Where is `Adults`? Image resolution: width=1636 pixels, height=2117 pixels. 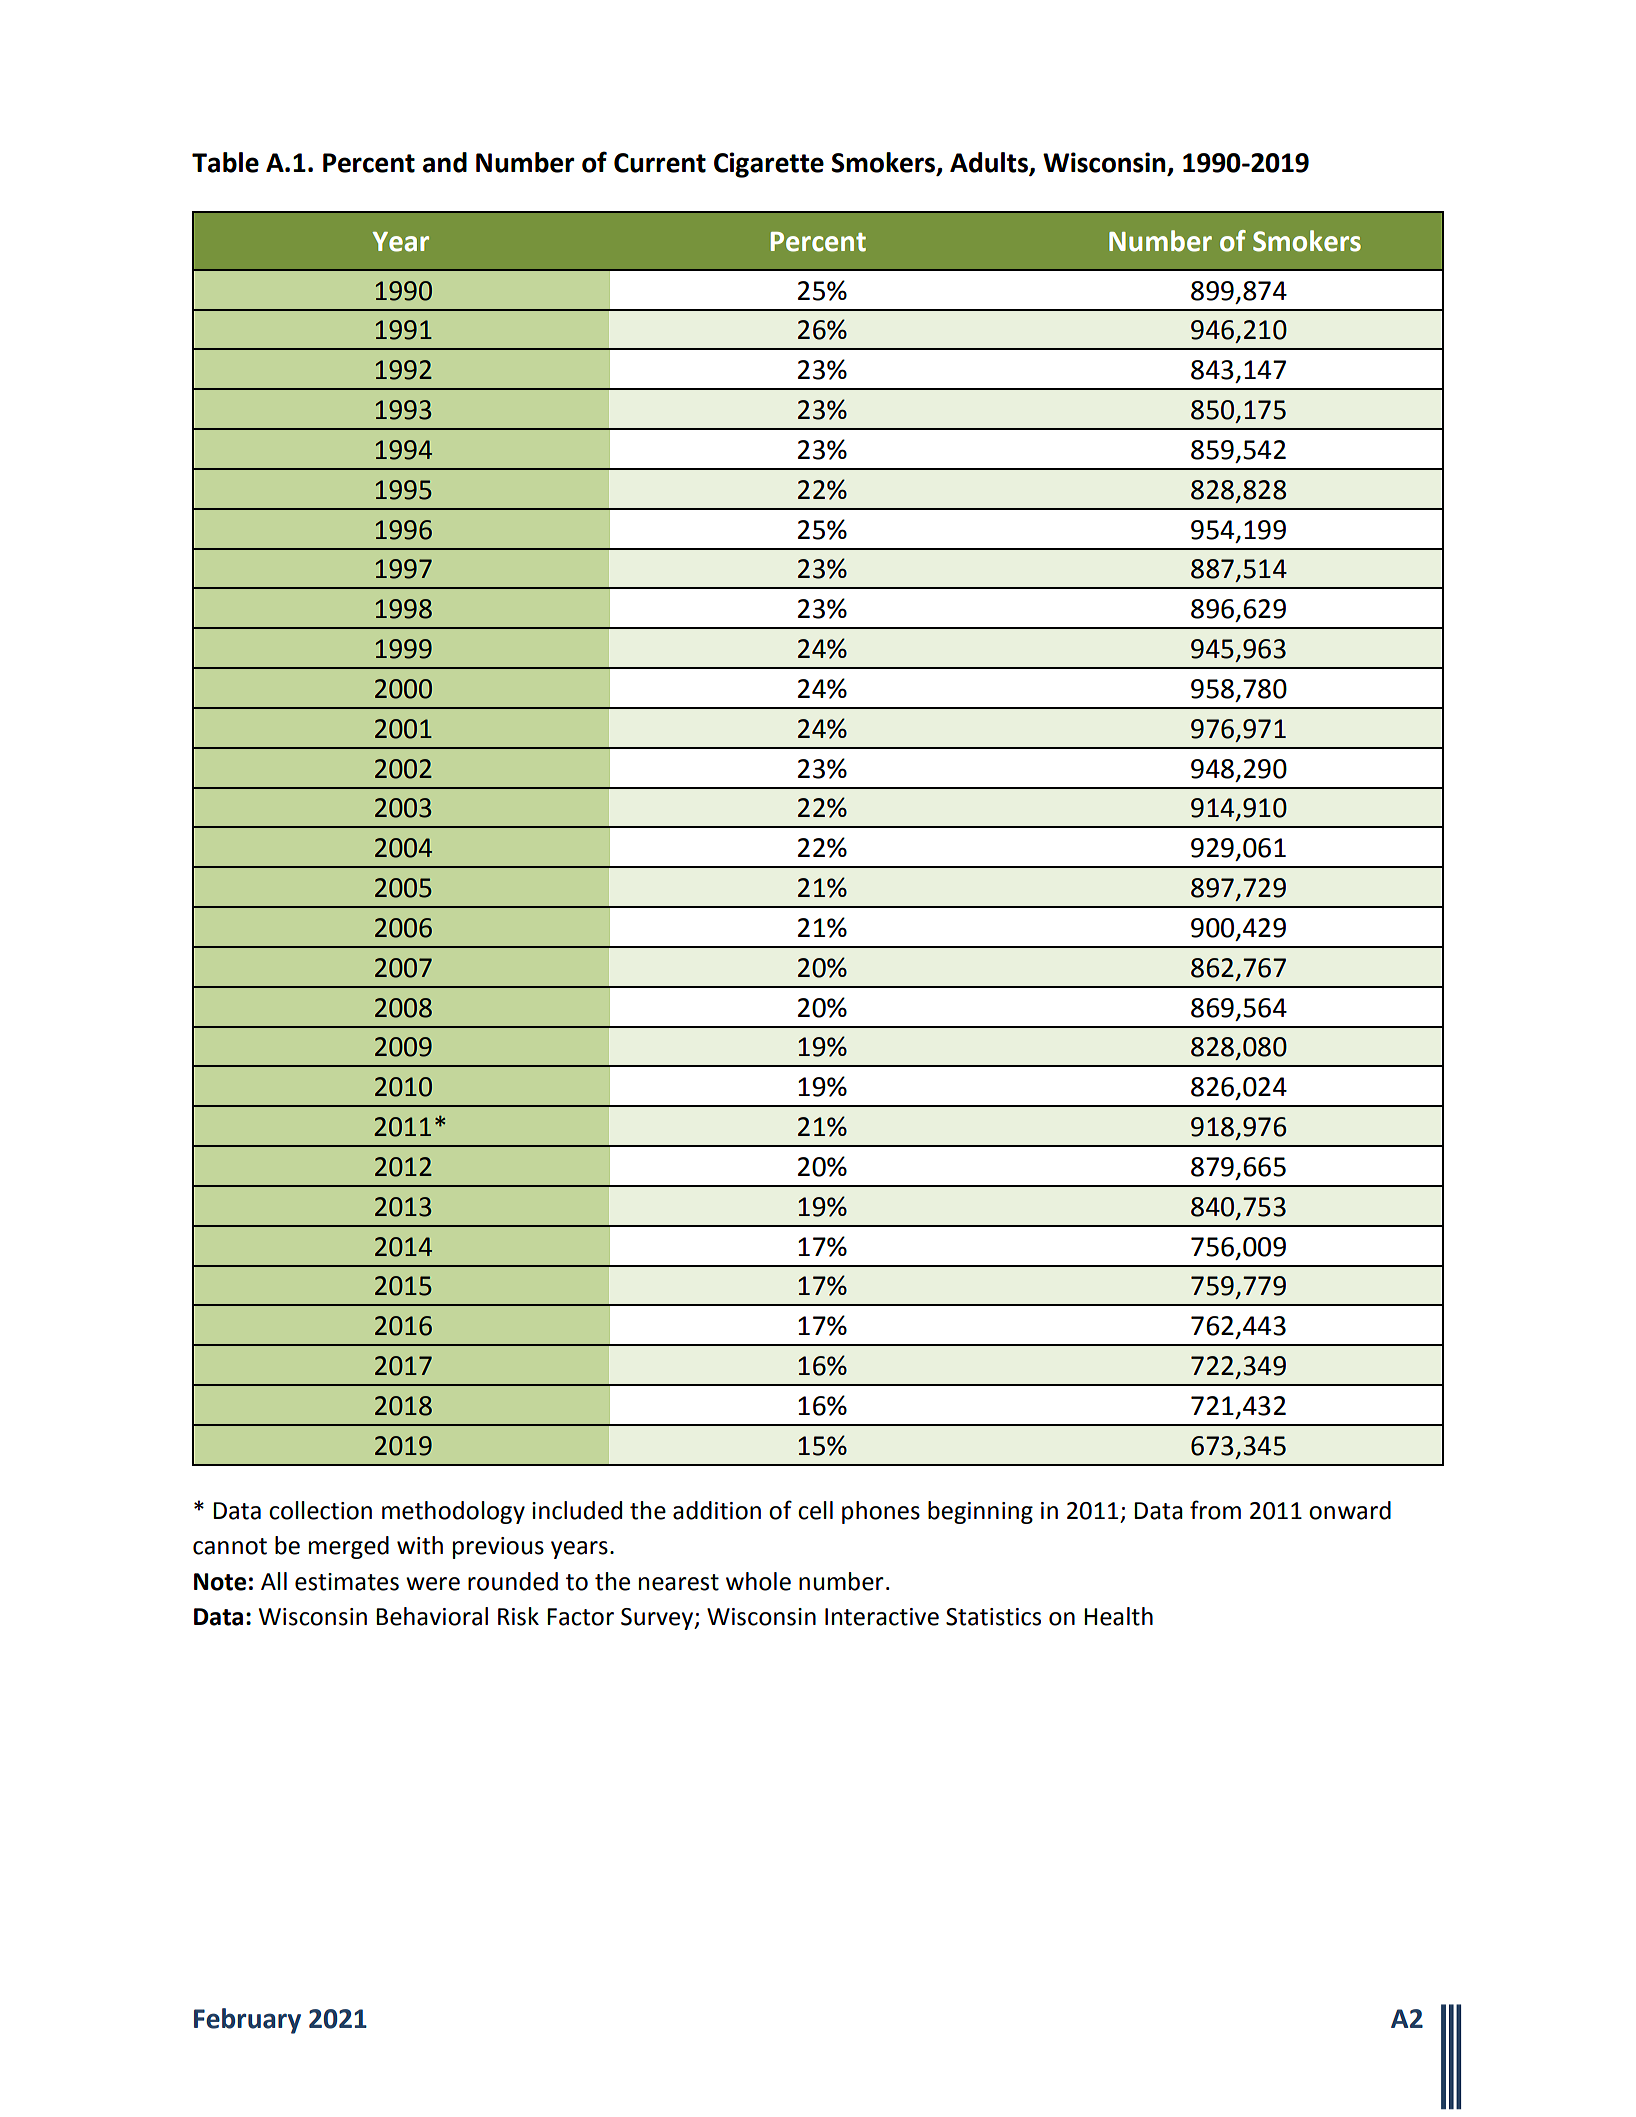
Adults is located at coordinates (990, 163).
